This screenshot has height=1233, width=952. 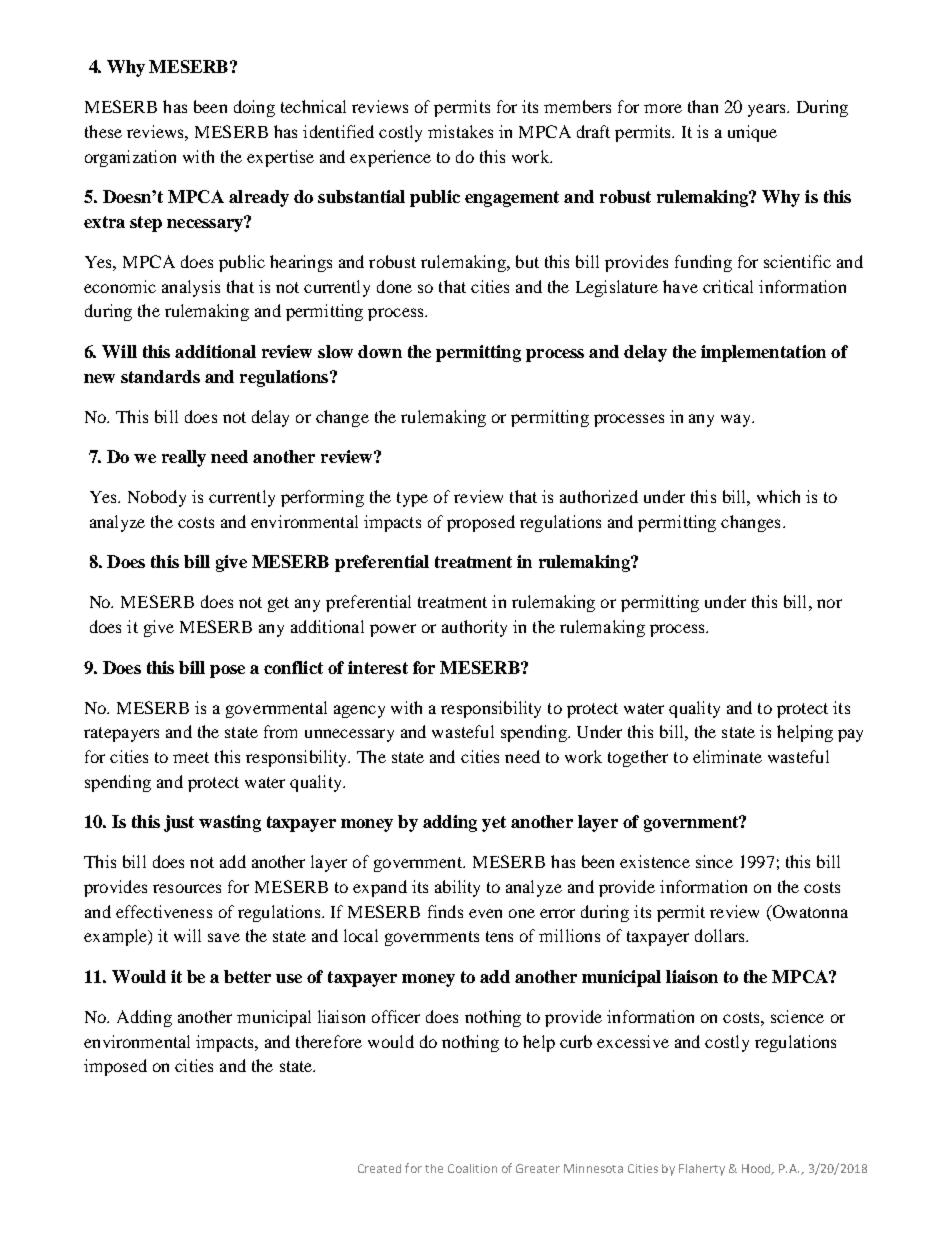 I want to click on agency, so click(x=359, y=711).
